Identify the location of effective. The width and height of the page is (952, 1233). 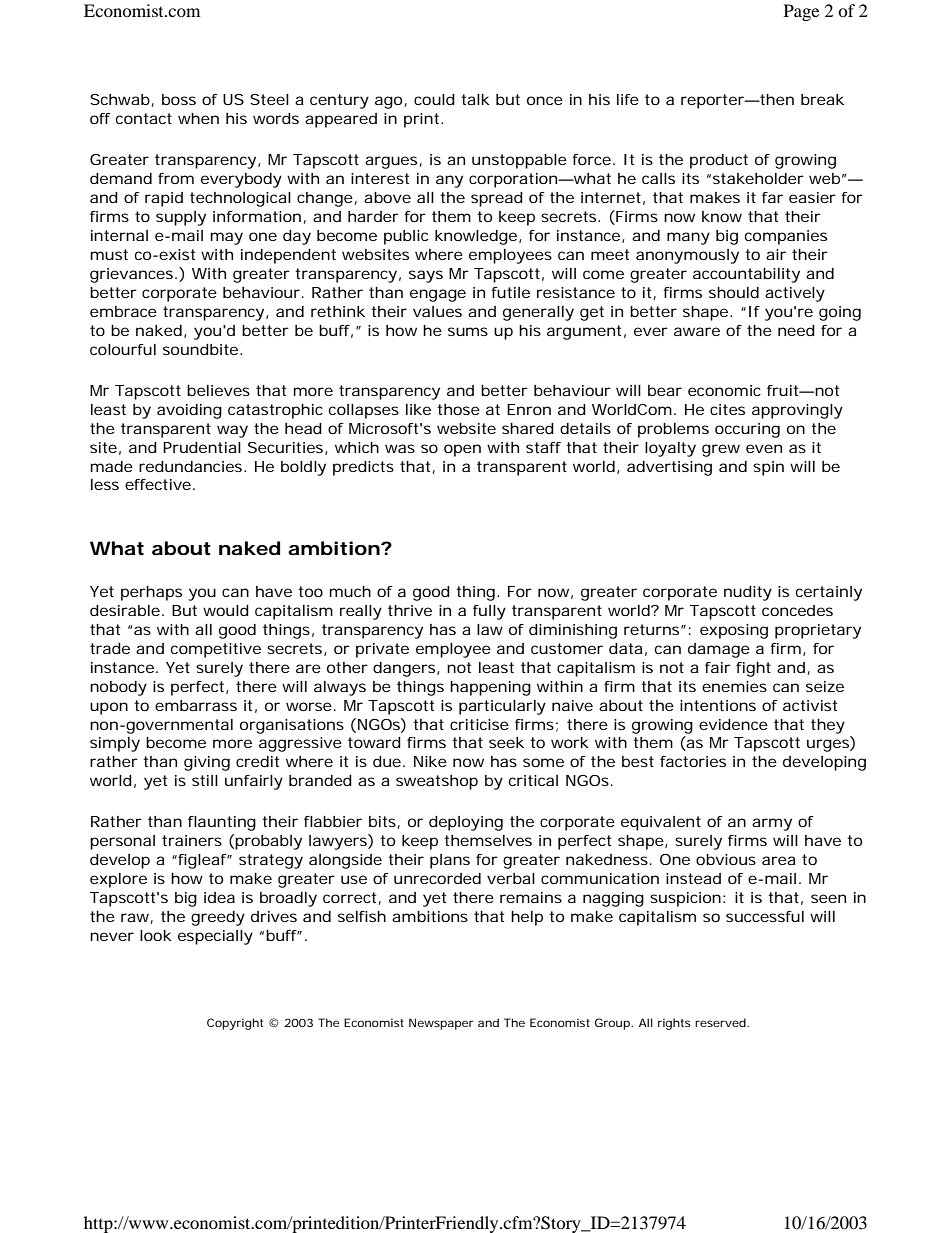
(158, 484).
